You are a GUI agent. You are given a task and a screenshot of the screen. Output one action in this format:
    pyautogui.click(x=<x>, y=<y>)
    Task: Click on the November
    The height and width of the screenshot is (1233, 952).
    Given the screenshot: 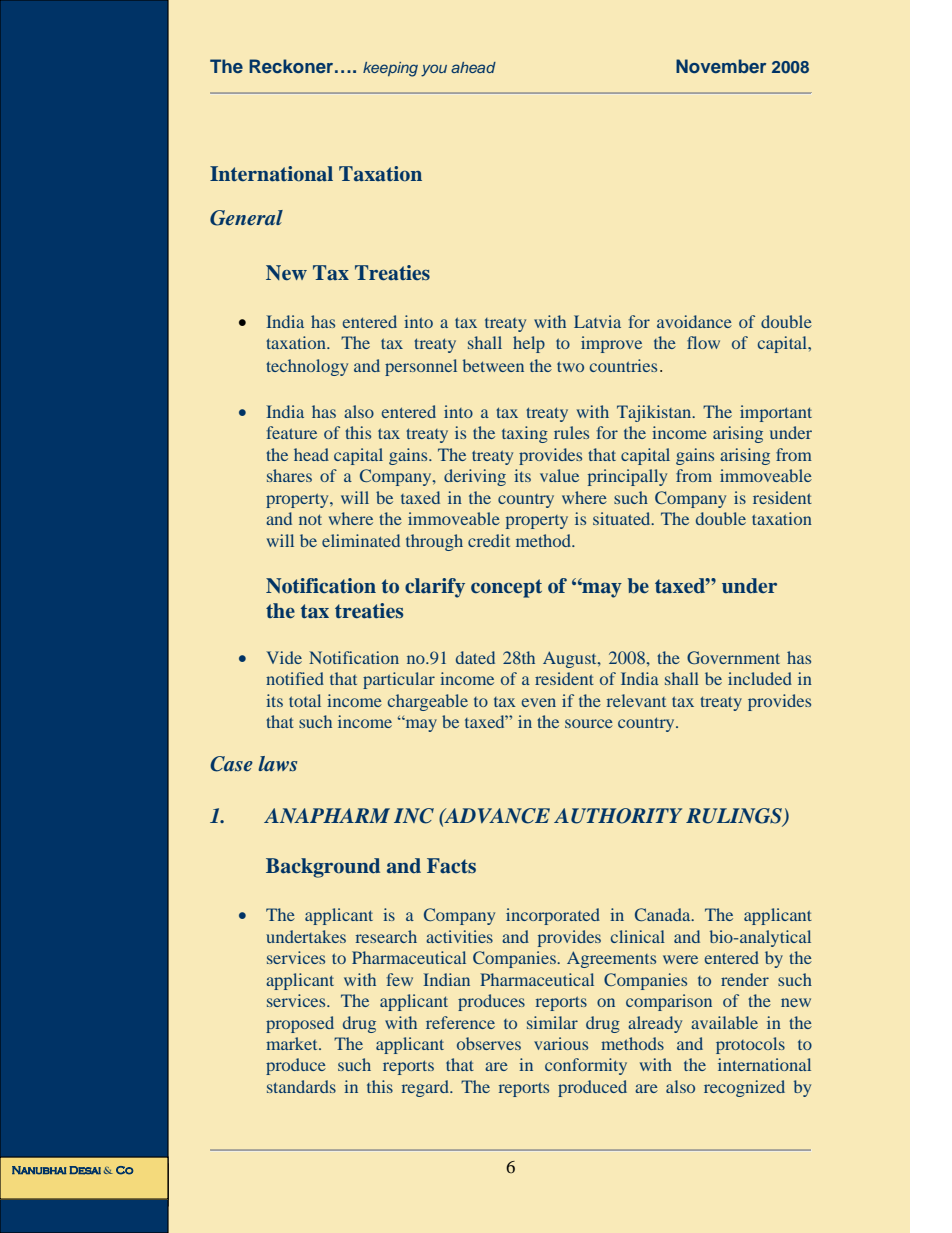 What is the action you would take?
    pyautogui.click(x=721, y=66)
